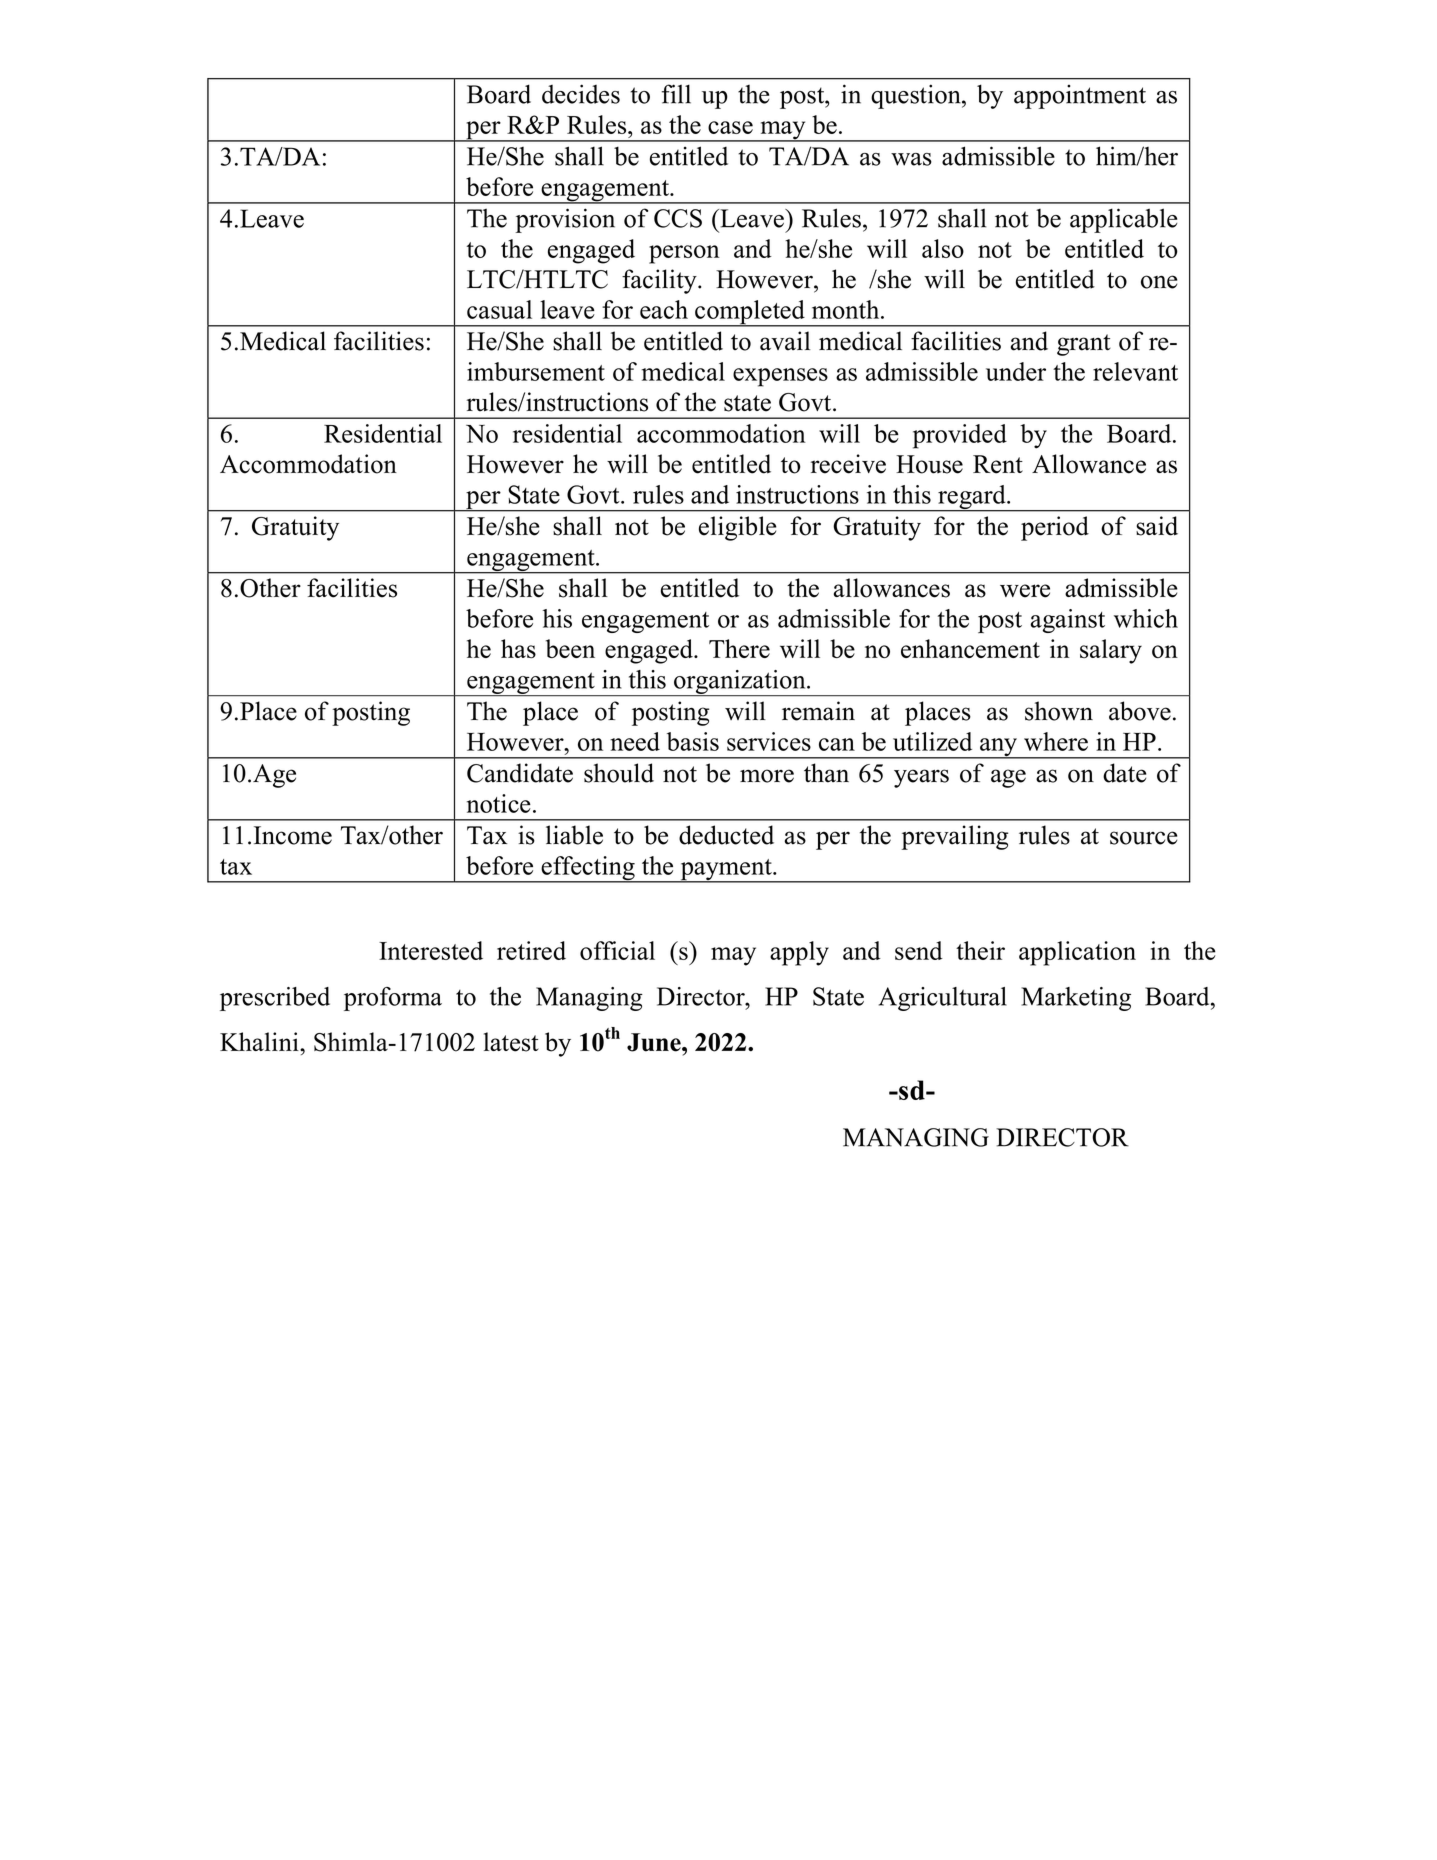 This screenshot has height=1860, width=1437. I want to click on has, so click(518, 649).
